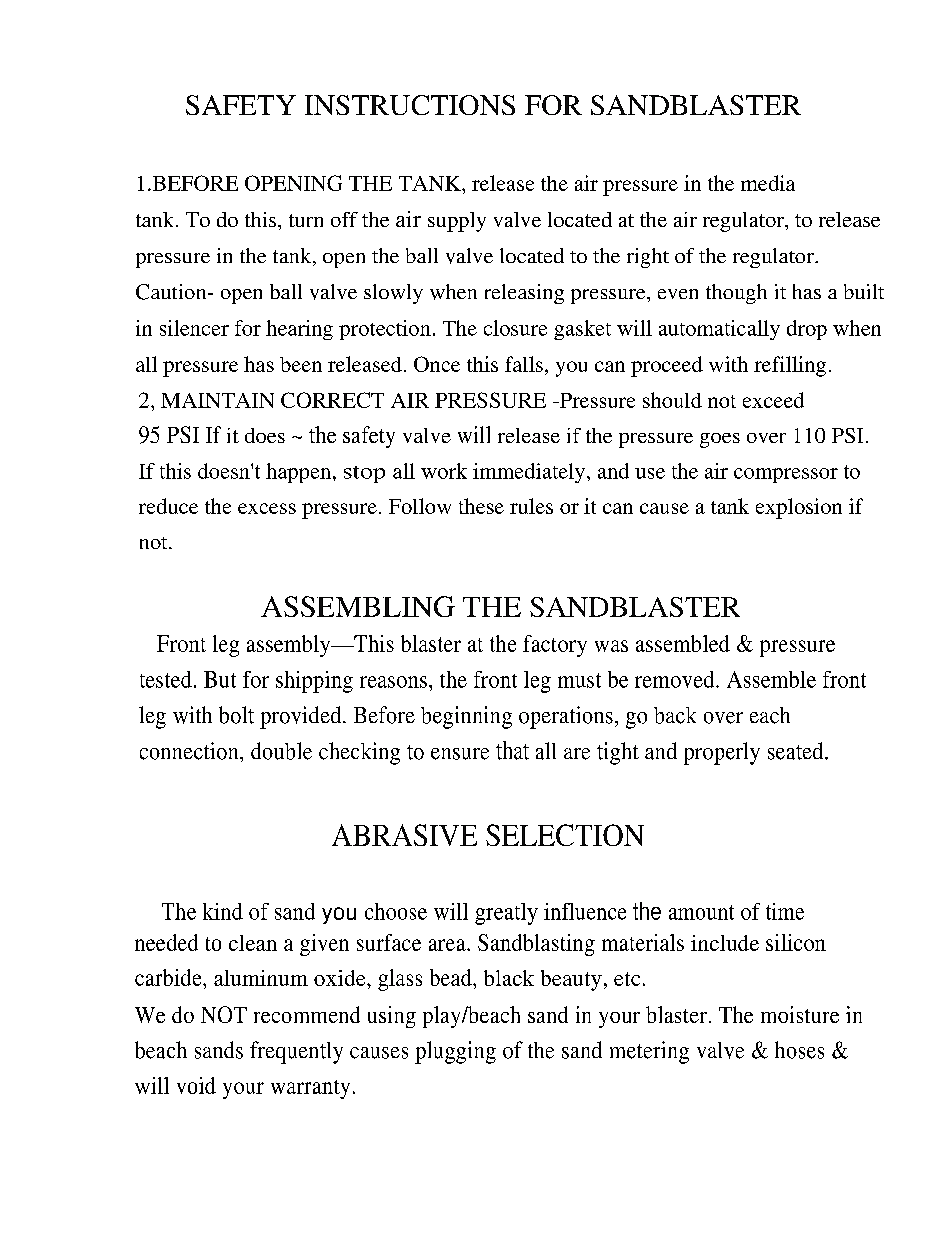 The height and width of the screenshot is (1233, 952). I want to click on explosion, so click(799, 508).
